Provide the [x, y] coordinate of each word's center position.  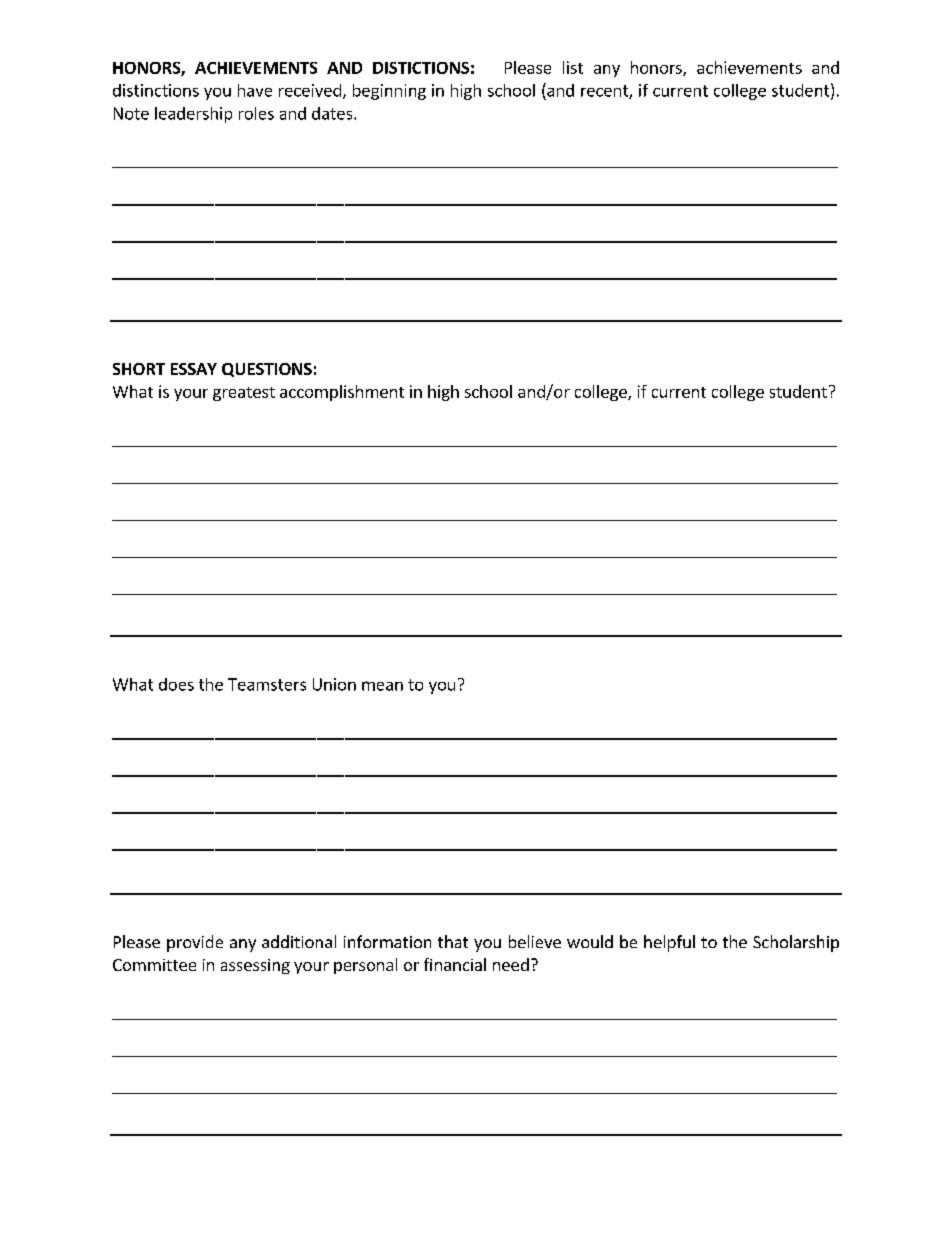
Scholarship [796, 943]
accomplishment [342, 393]
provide [195, 943]
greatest [244, 394]
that [453, 941]
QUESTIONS [267, 370]
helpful [669, 943]
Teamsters [267, 684]
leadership [193, 115]
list [573, 67]
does [176, 684]
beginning [389, 92]
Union [334, 684]
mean [382, 686]
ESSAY [194, 369]
